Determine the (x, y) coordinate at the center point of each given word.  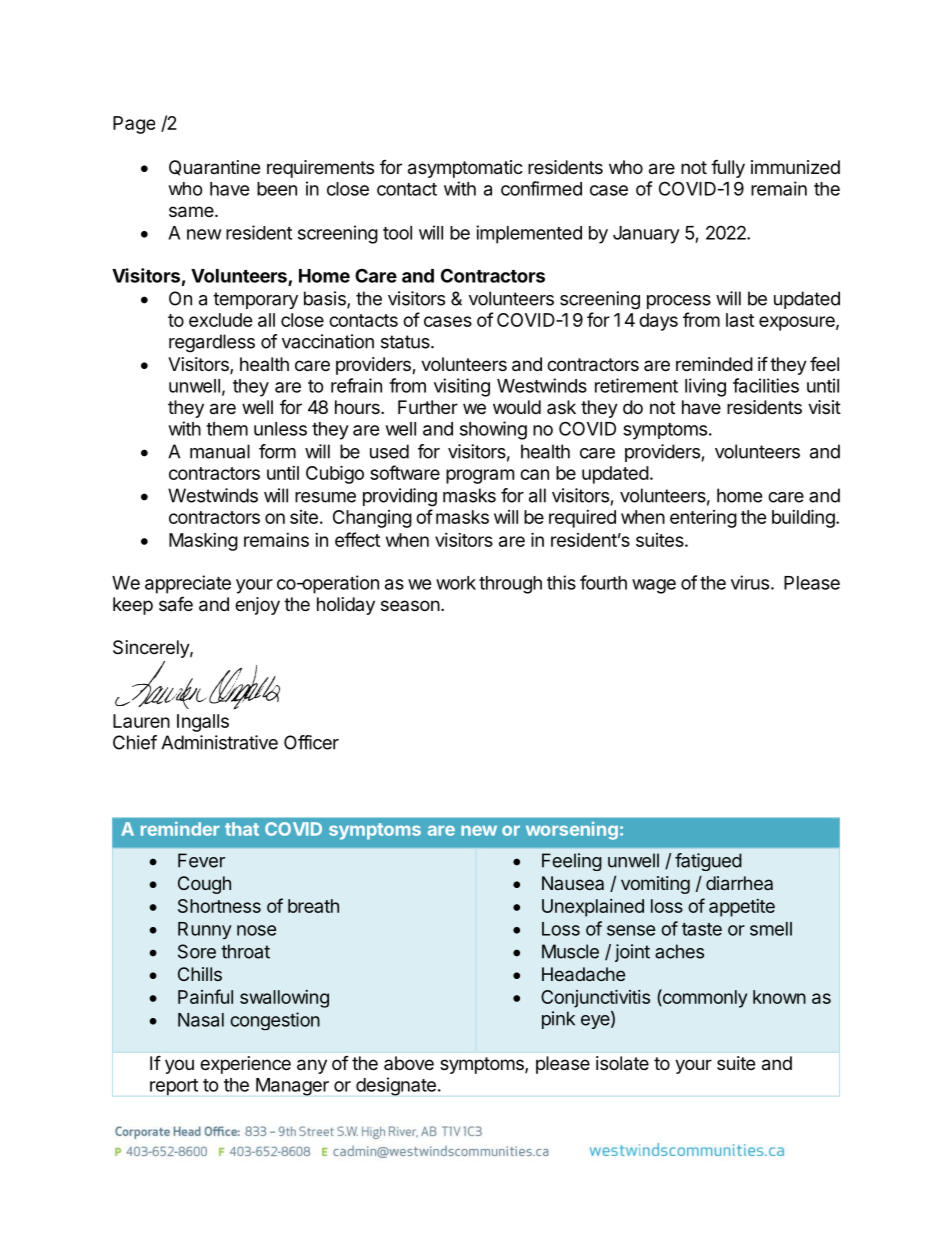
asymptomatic (465, 169)
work (456, 583)
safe (176, 604)
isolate (622, 1063)
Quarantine (214, 168)
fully (728, 168)
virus (750, 582)
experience (245, 1065)
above (409, 1063)
